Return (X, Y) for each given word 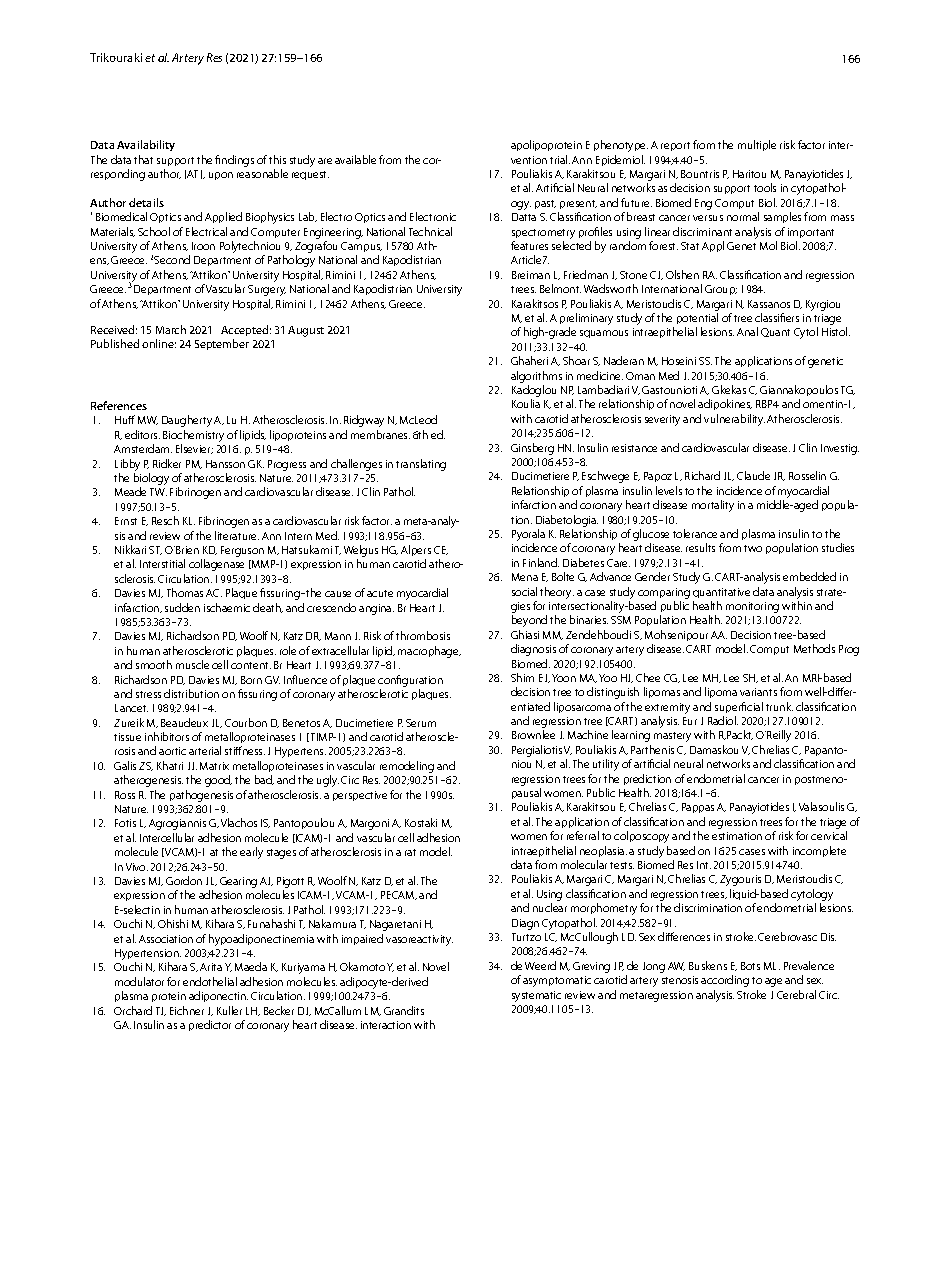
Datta (524, 217)
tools (765, 187)
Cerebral (796, 994)
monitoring (752, 607)
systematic (536, 996)
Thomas (185, 592)
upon (221, 176)
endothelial (210, 981)
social (524, 591)
